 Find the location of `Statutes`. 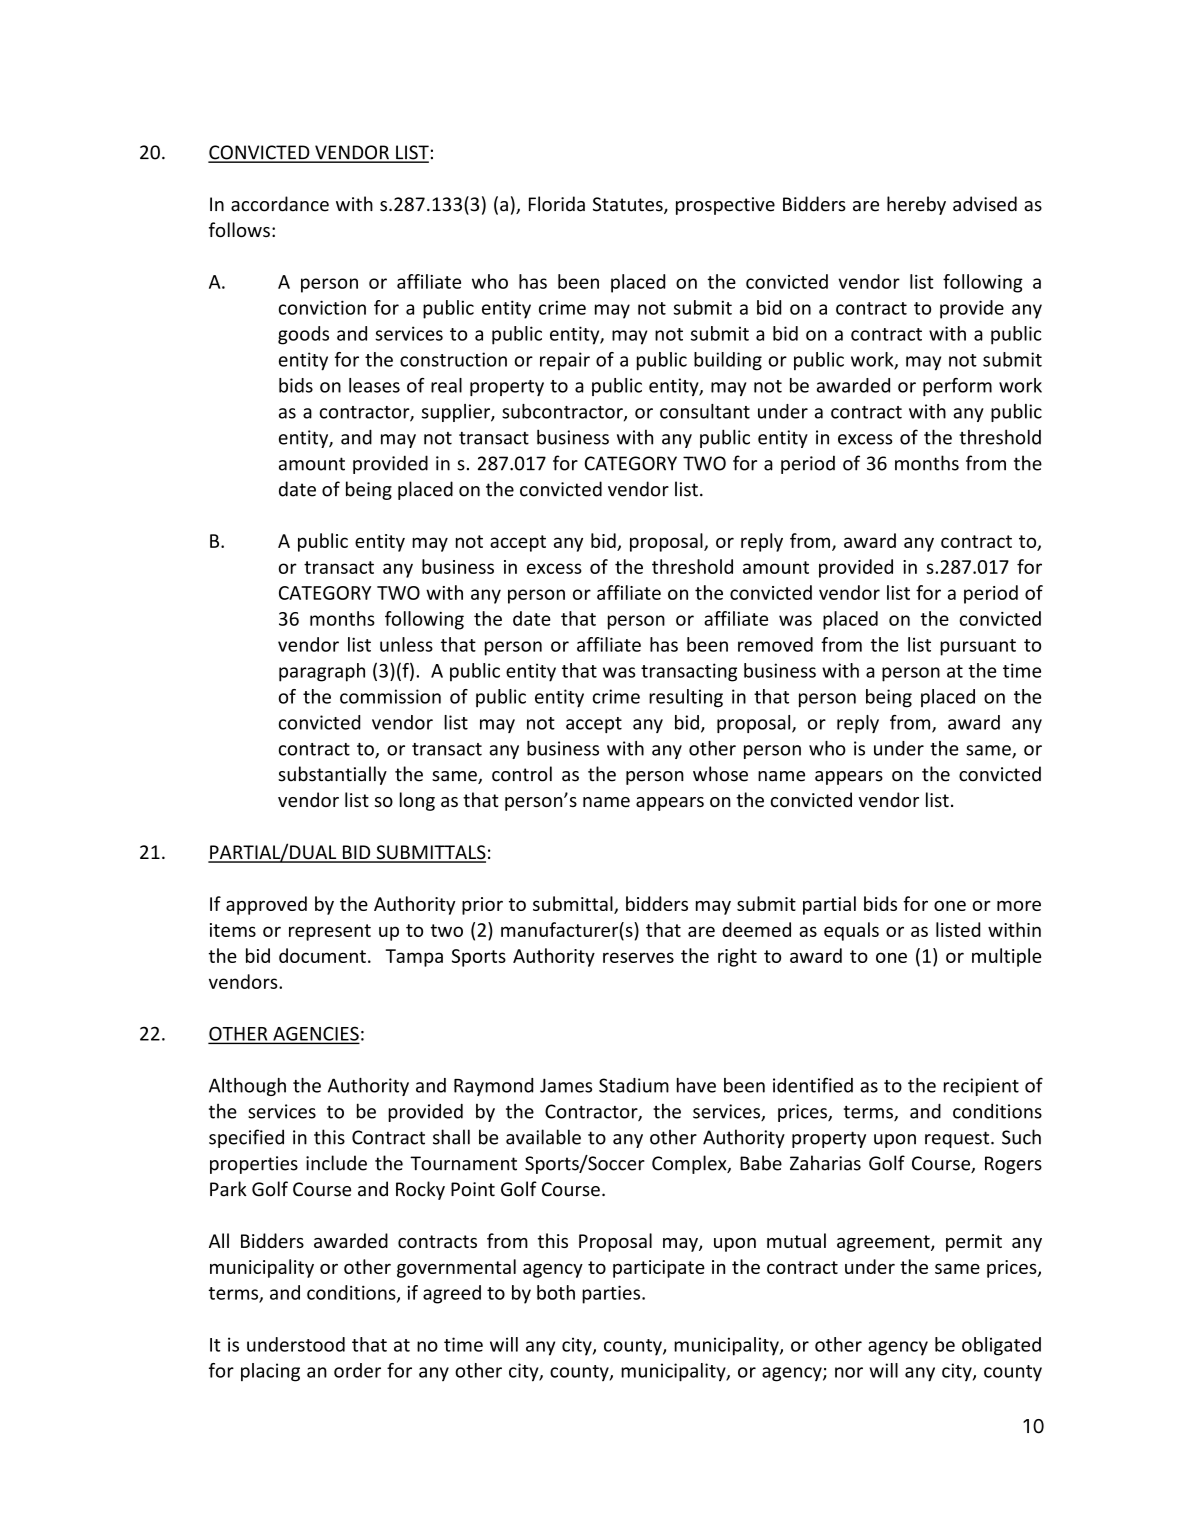

Statutes is located at coordinates (629, 205).
